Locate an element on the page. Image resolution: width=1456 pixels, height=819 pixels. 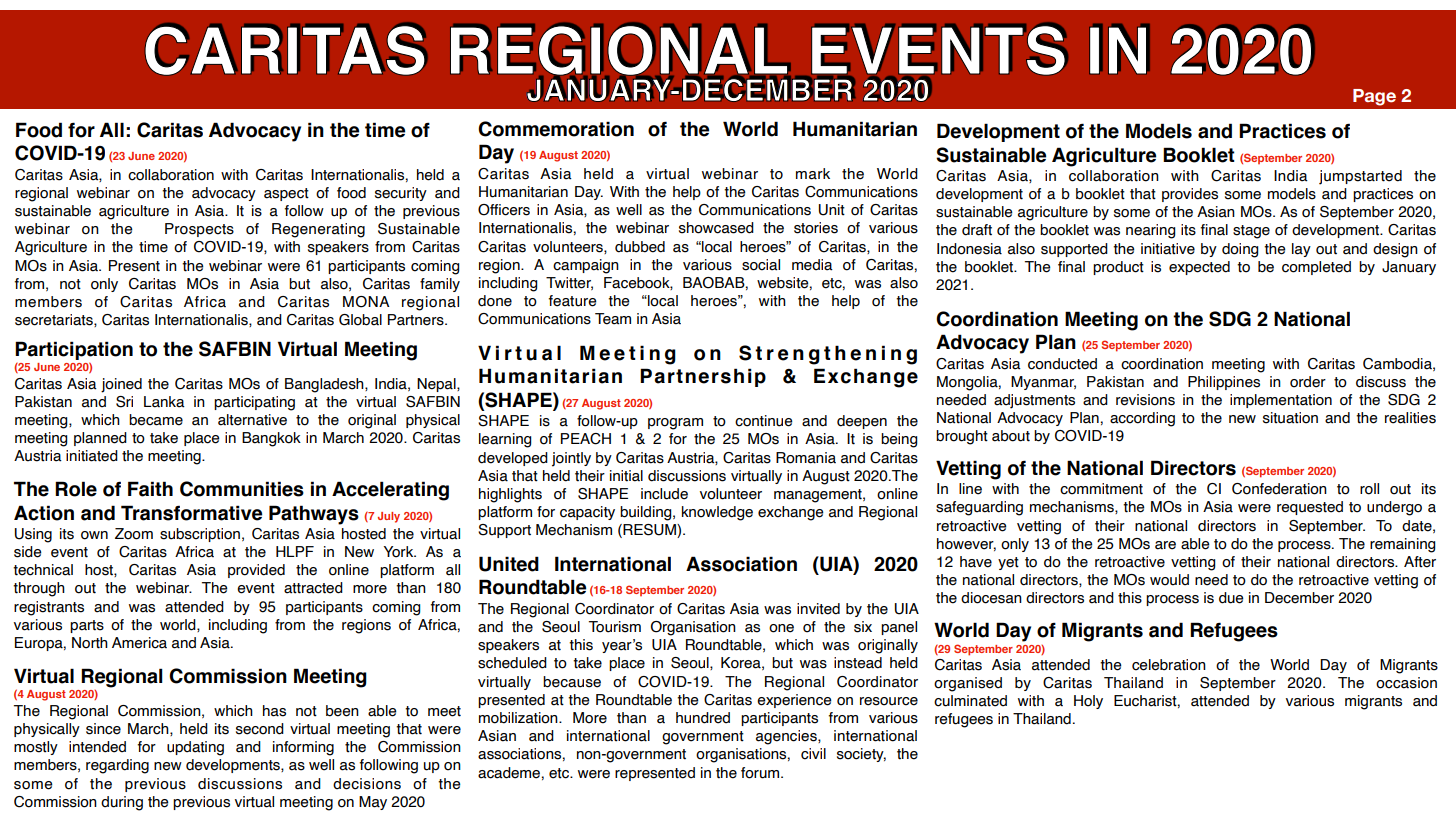
forum is located at coordinates (761, 773).
